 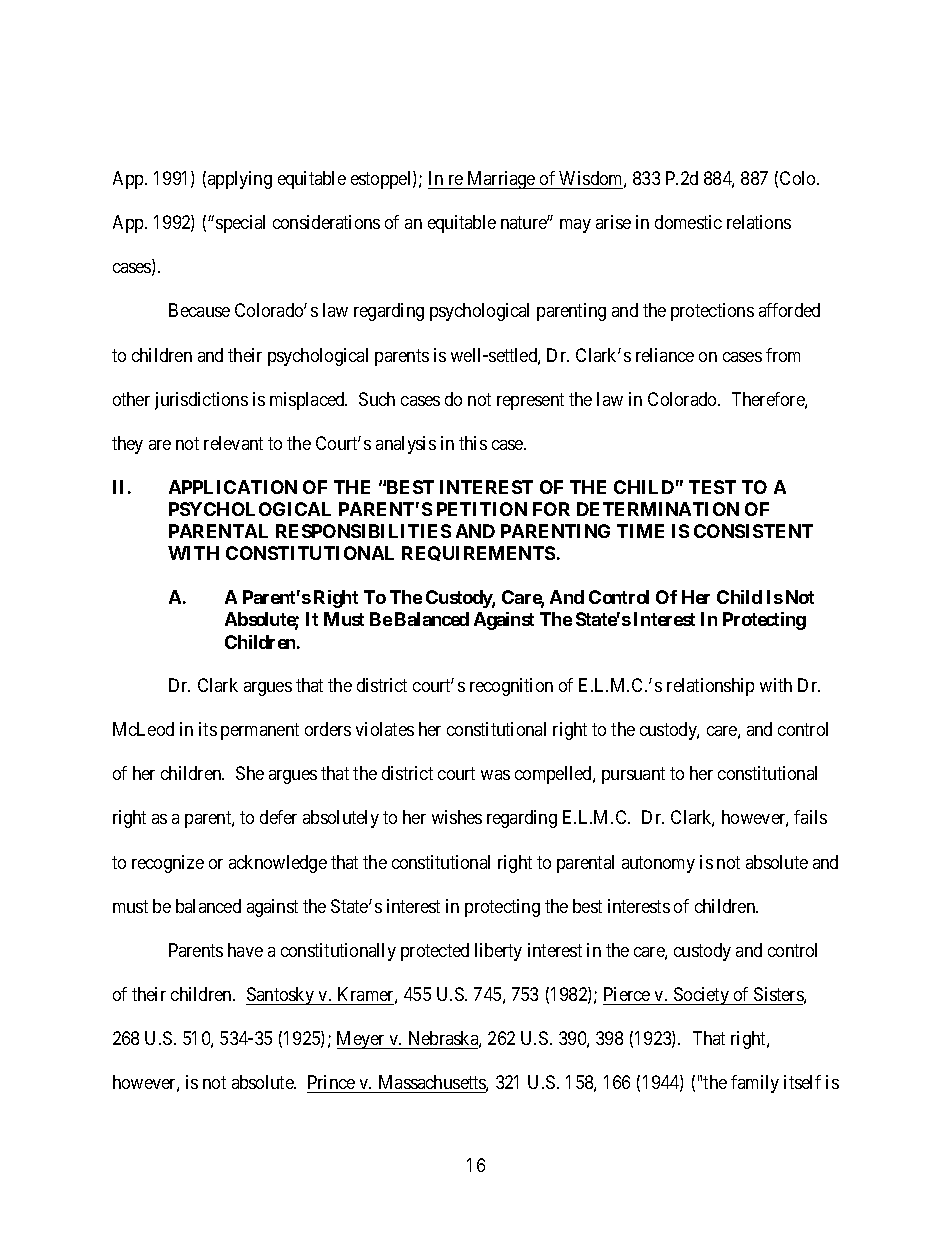 I want to click on APPLICATION, so click(x=233, y=487).
